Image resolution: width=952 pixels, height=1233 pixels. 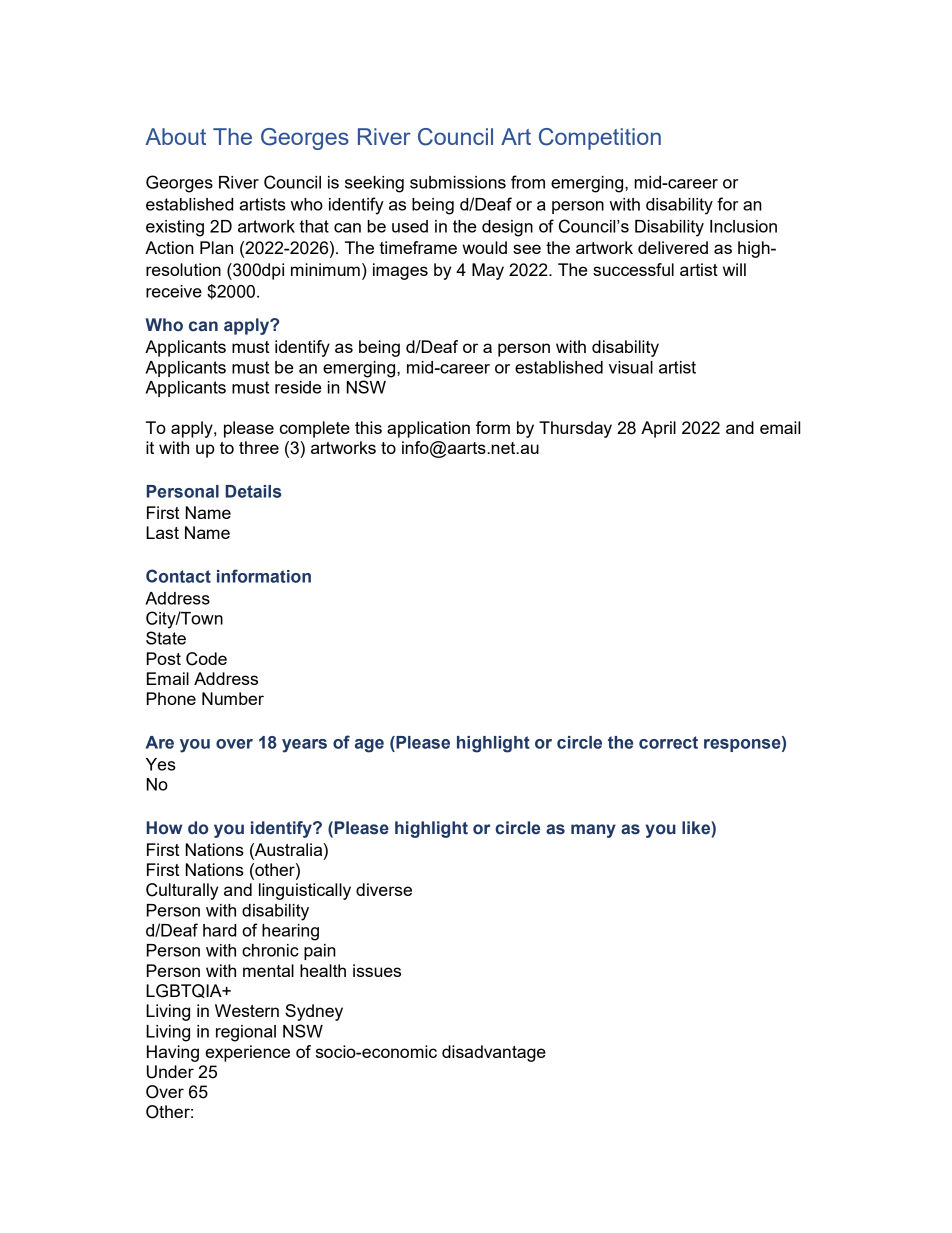 I want to click on many, so click(x=593, y=831).
